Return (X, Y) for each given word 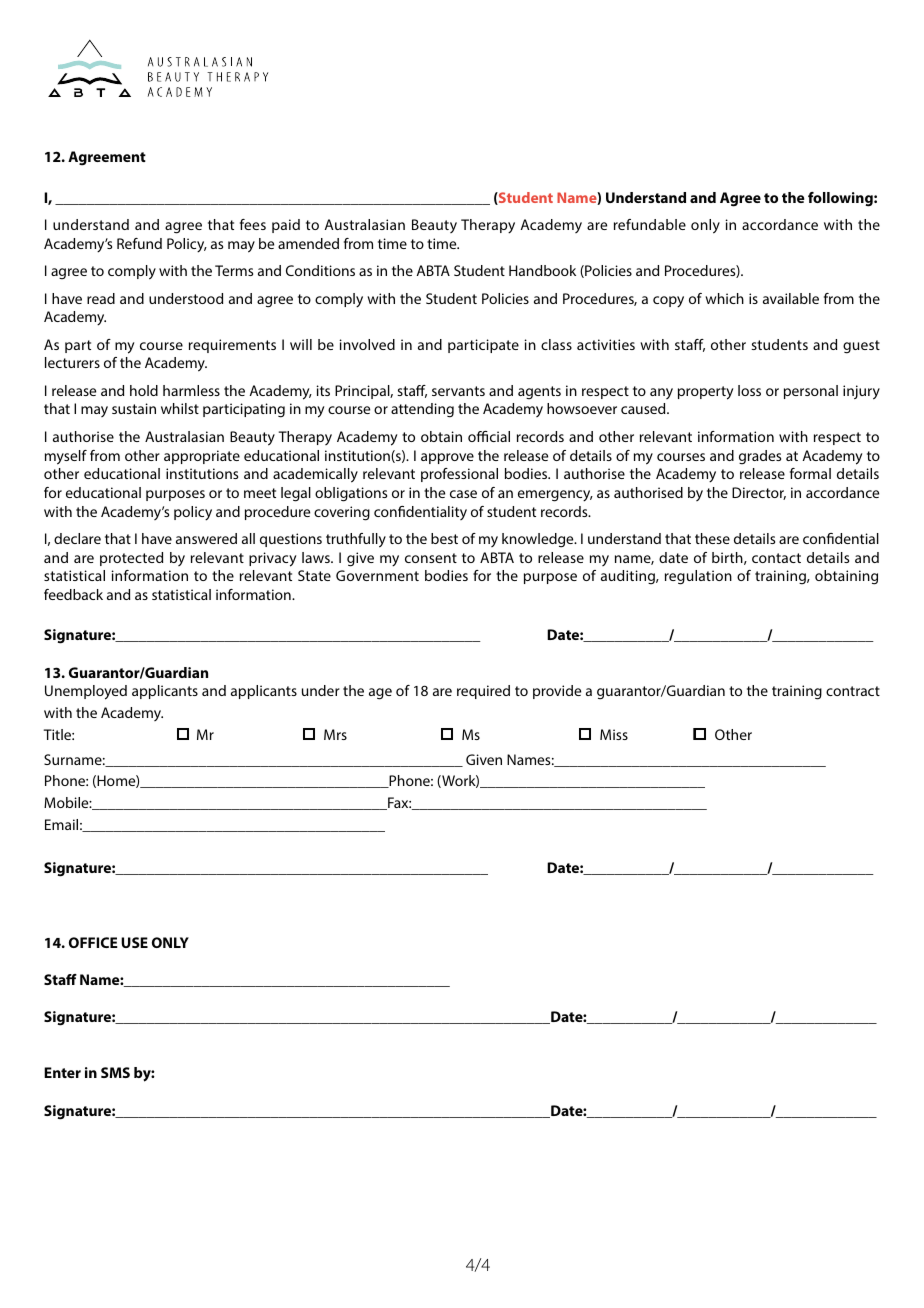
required (483, 692)
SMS (115, 1072)
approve (447, 458)
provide (557, 692)
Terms (234, 270)
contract (853, 691)
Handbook (542, 270)
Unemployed (86, 692)
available (791, 298)
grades (760, 457)
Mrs (335, 734)
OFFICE (93, 942)
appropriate (202, 457)
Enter (62, 1072)
